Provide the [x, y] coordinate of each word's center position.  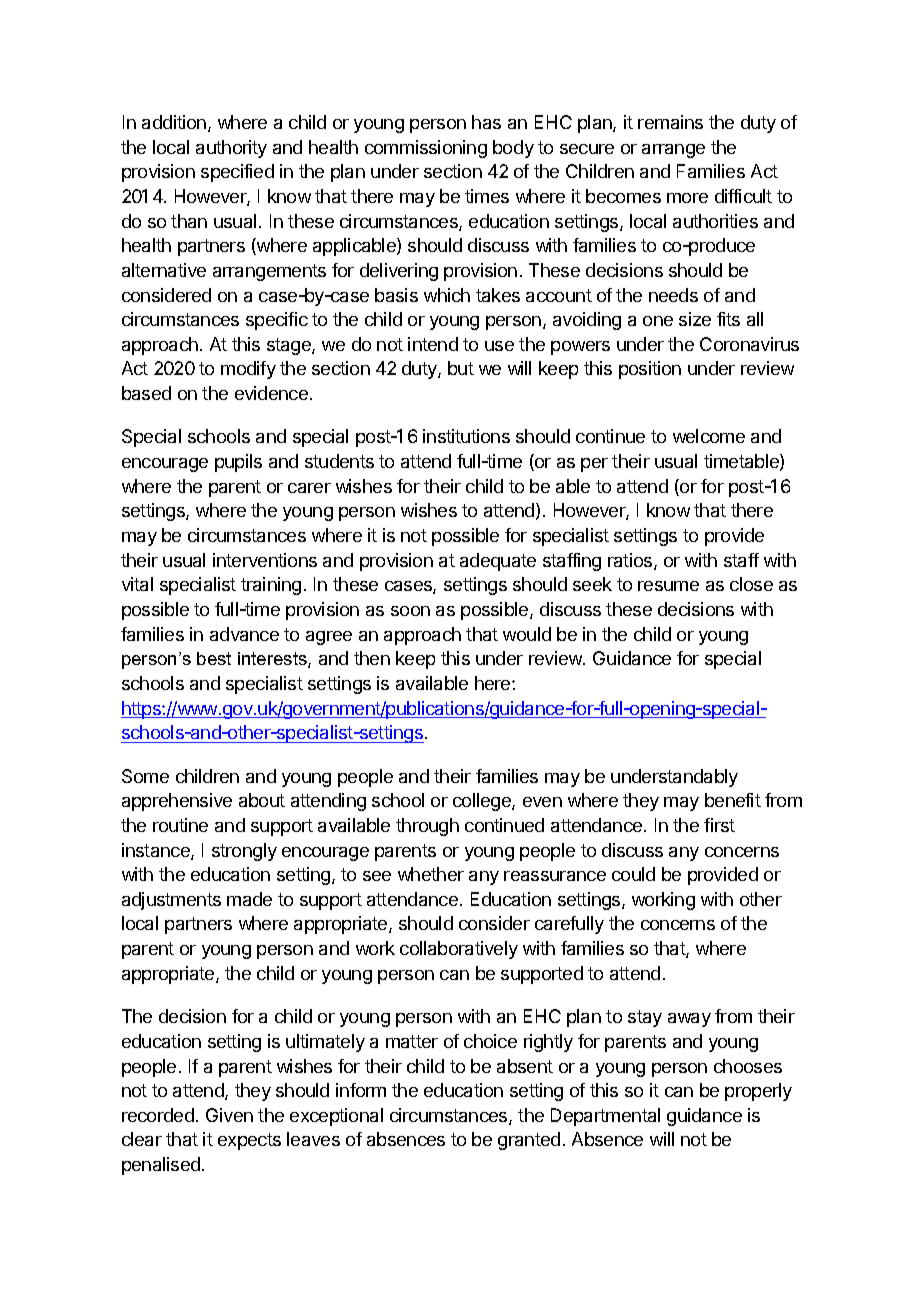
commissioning [426, 149]
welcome [709, 436]
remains [670, 122]
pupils [238, 463]
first [719, 825]
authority [231, 149]
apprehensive [177, 802]
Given [229, 1115]
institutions [466, 436]
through [427, 827]
